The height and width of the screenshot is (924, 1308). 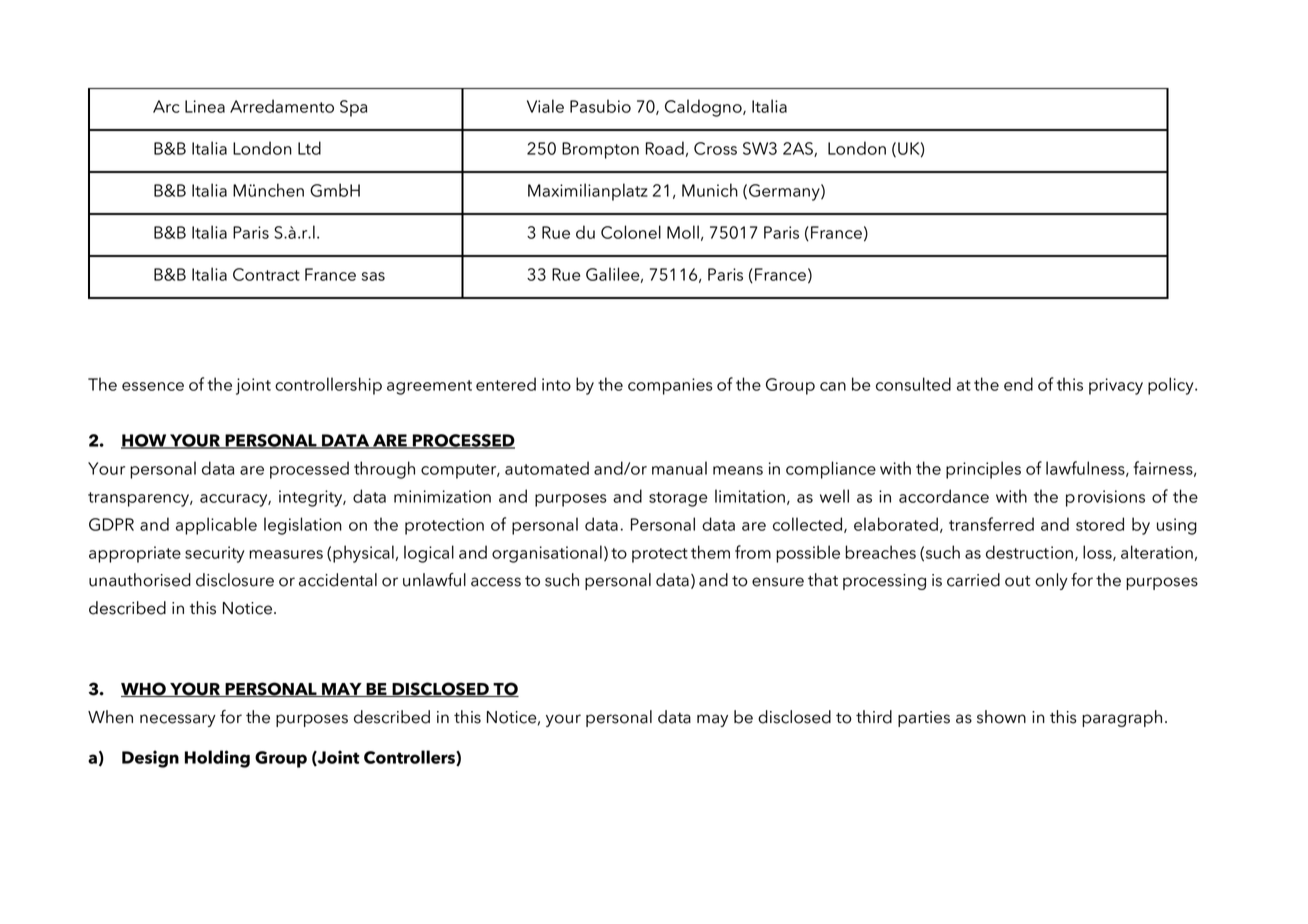 I want to click on companies, so click(x=670, y=386).
